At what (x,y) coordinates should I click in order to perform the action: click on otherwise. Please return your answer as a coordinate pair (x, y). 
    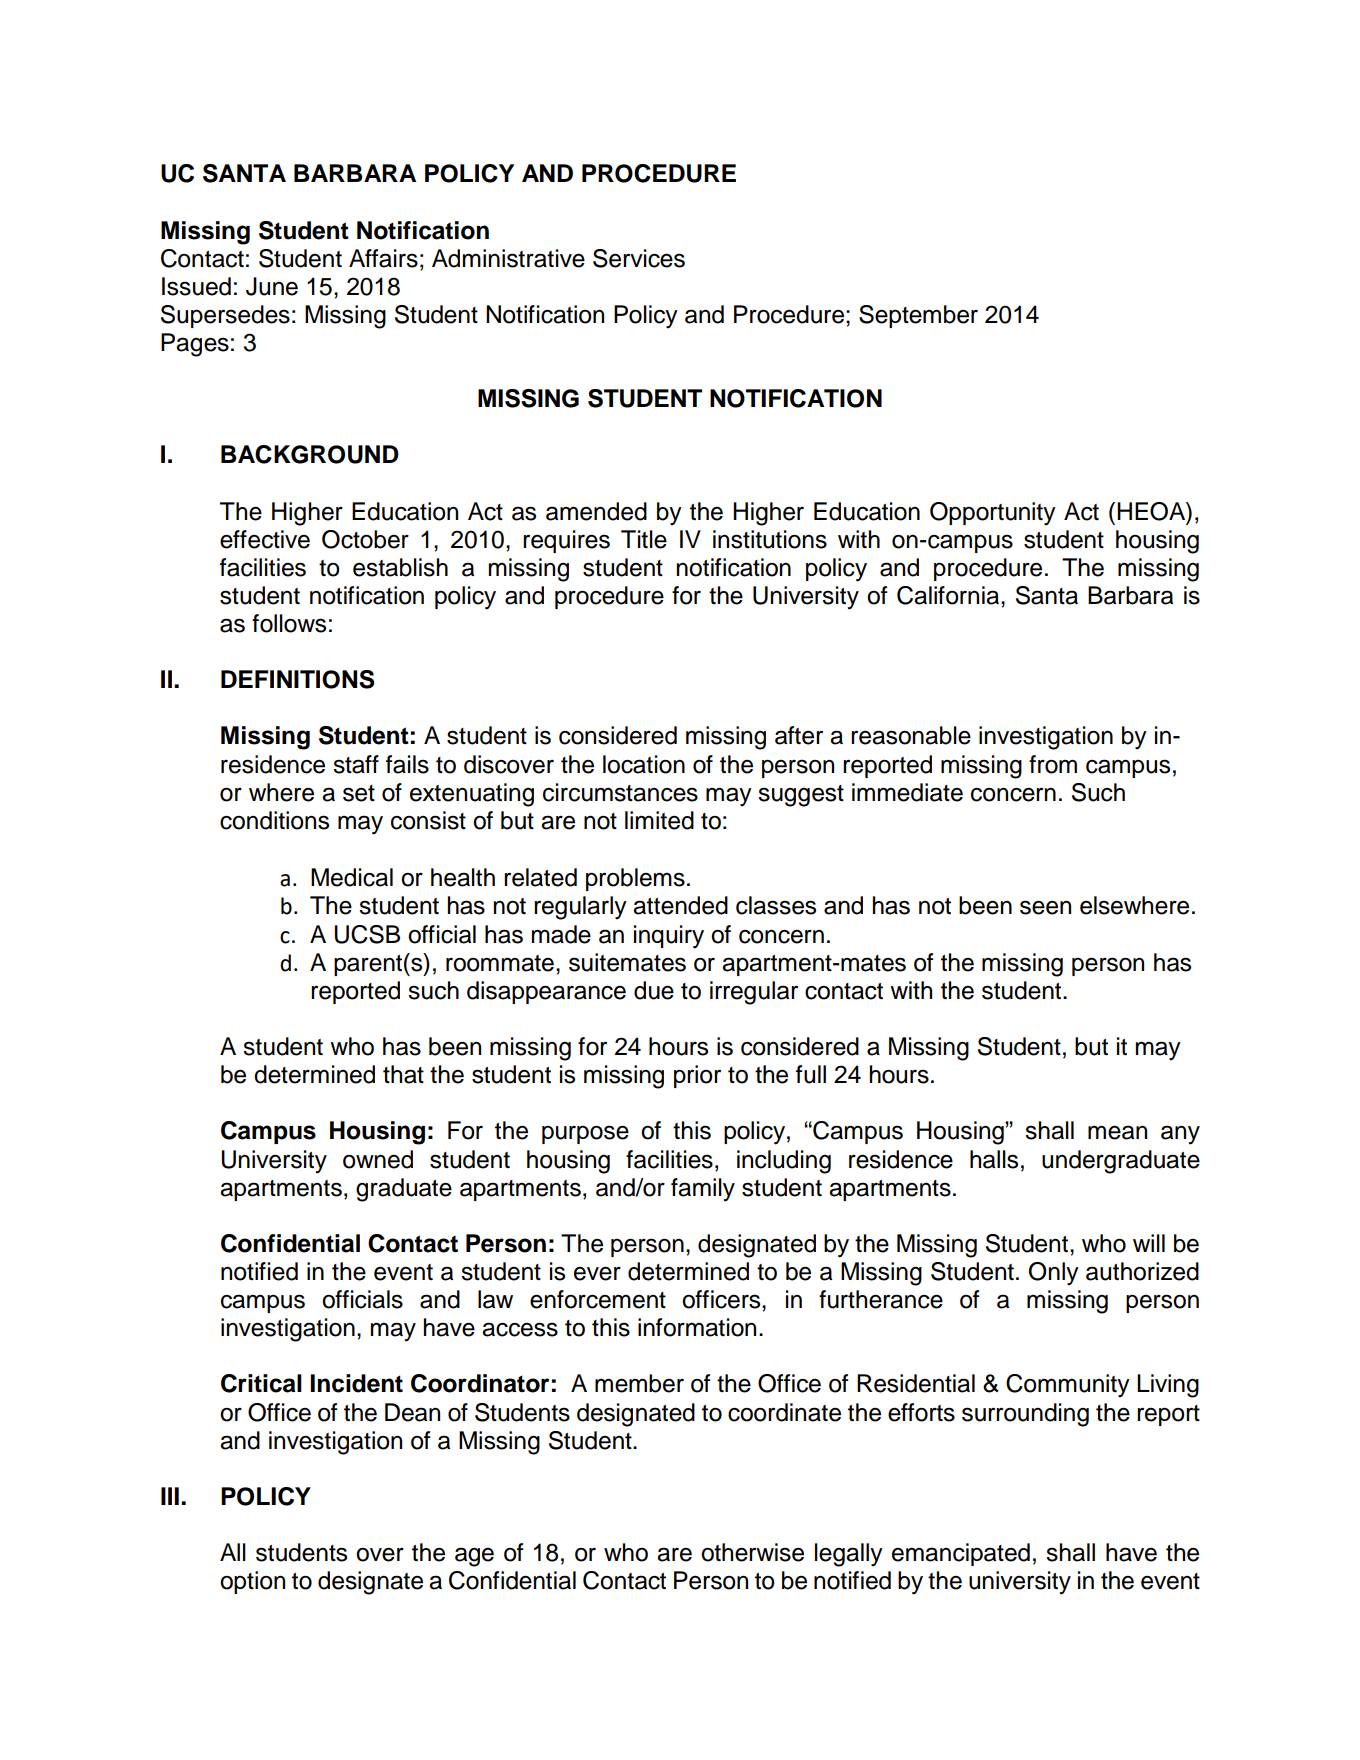
    Looking at the image, I should click on (752, 1552).
